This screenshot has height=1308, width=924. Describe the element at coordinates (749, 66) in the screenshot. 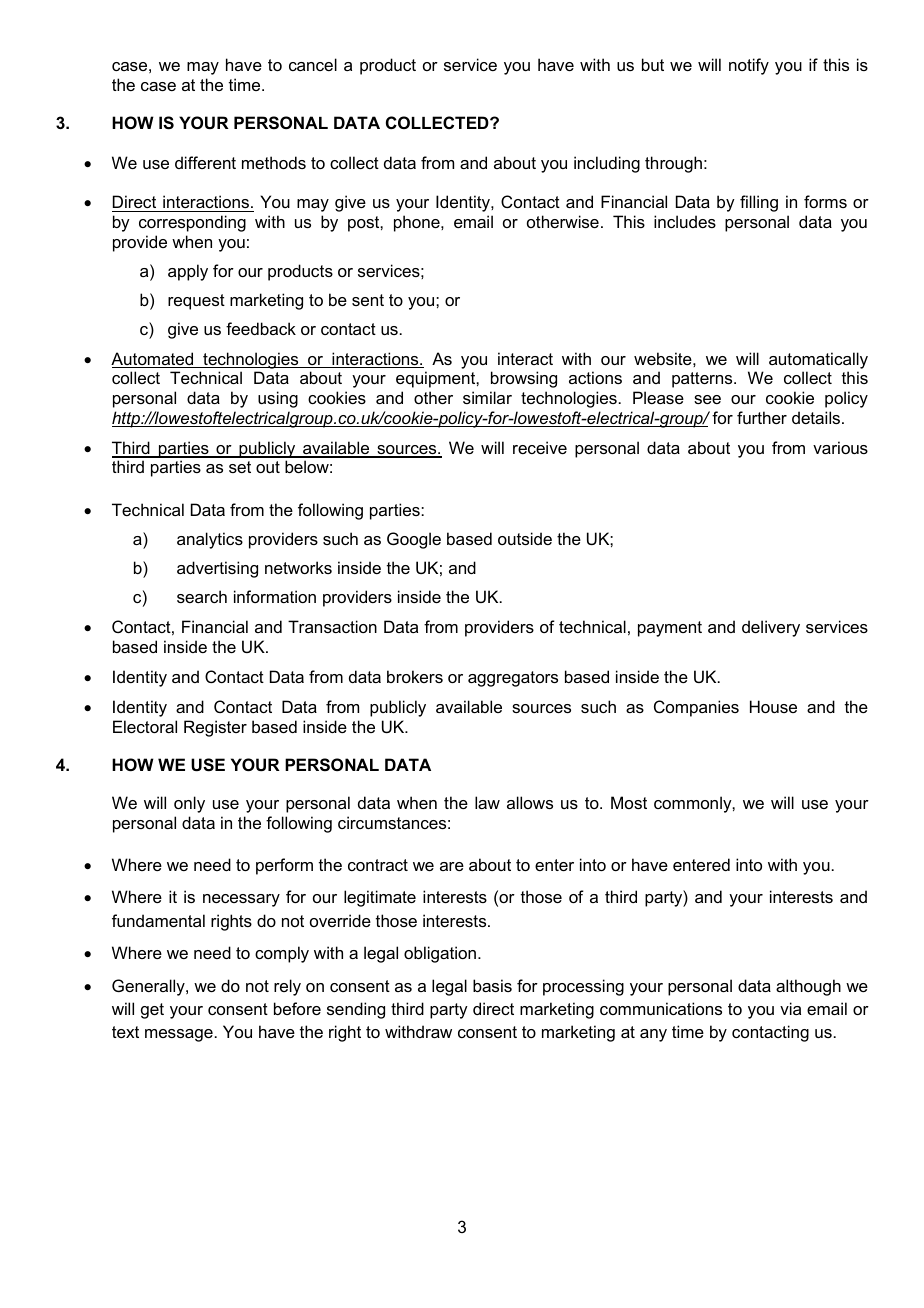

I see `notify` at that location.
